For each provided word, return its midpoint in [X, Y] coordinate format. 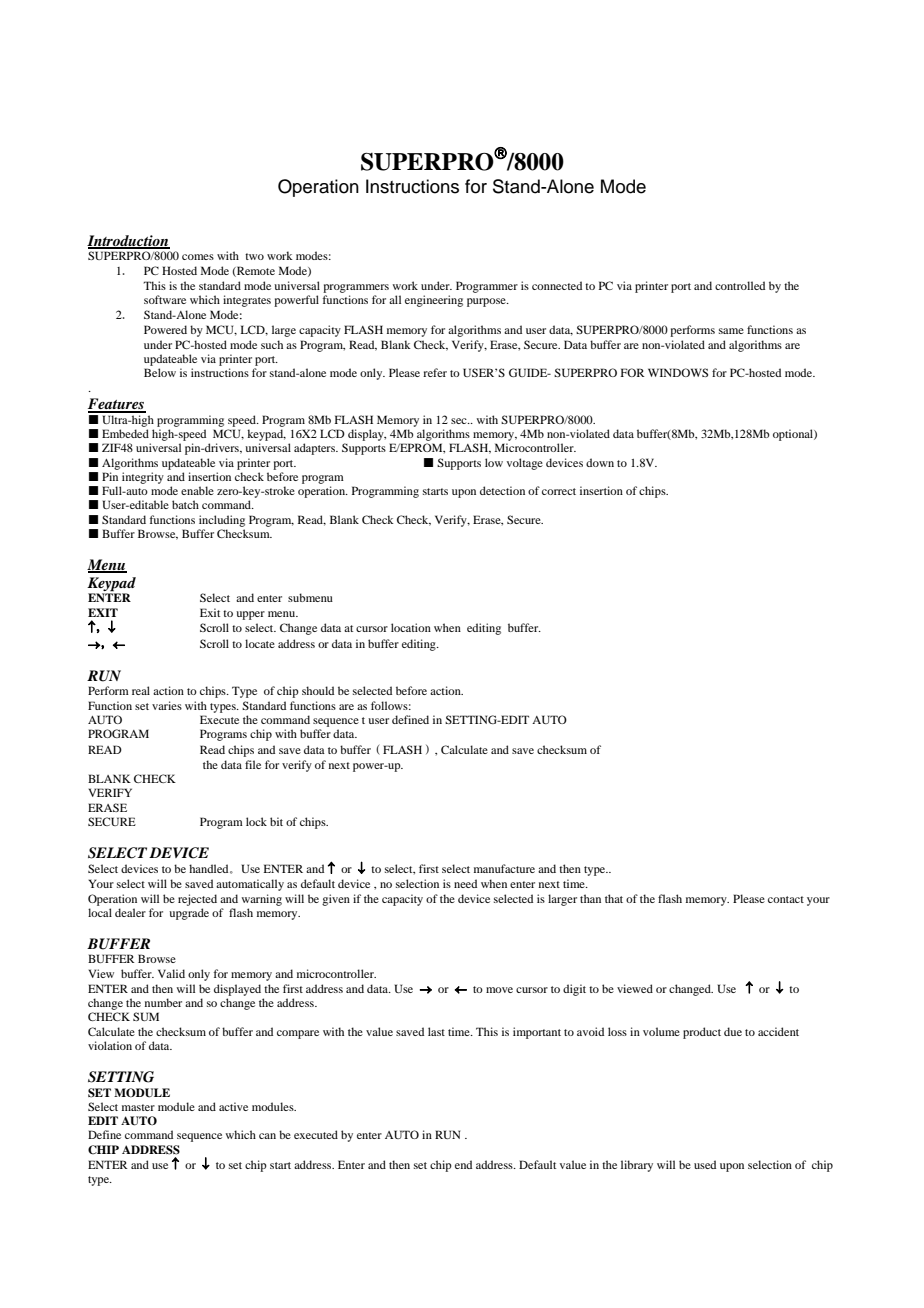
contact [786, 899]
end [463, 1164]
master [138, 1107]
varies [167, 705]
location [411, 627]
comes [198, 257]
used [705, 1164]
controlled [740, 285]
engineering [434, 301]
